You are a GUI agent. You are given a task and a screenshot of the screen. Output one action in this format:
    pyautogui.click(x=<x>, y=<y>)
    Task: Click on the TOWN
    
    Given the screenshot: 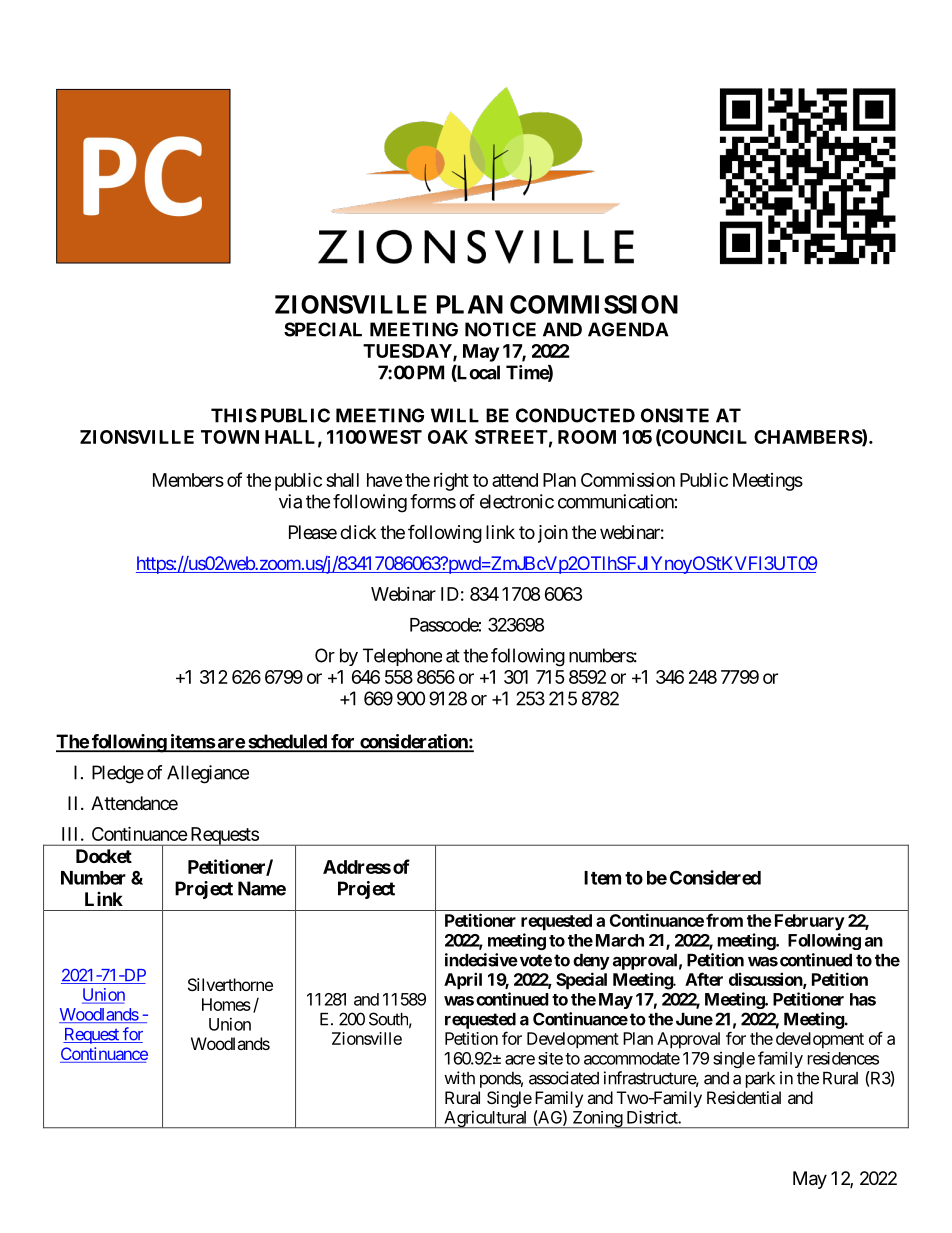 What is the action you would take?
    pyautogui.click(x=230, y=437)
